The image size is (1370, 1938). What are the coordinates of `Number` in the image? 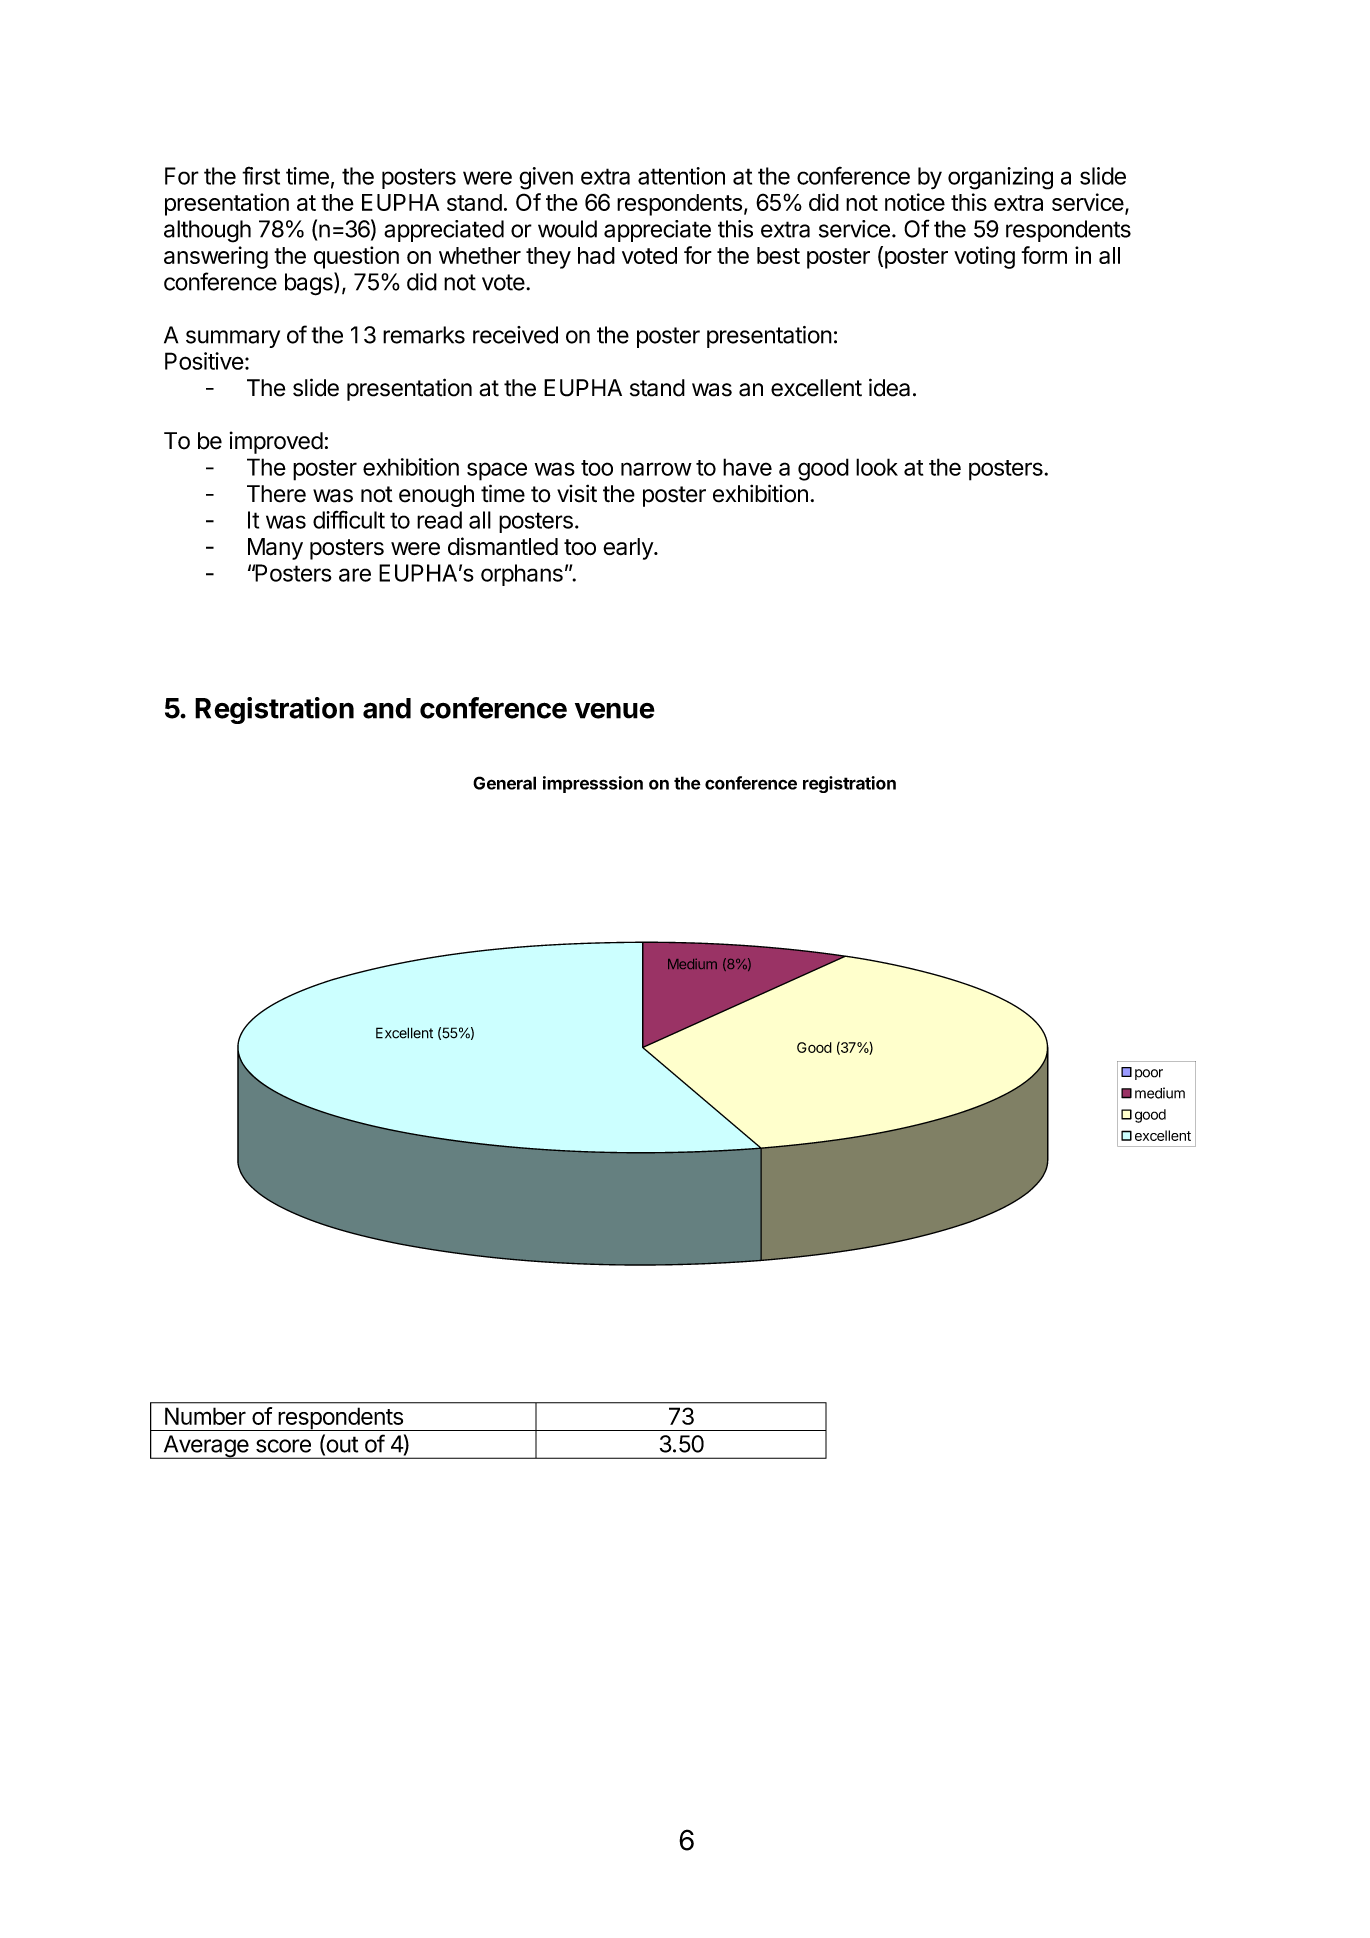 It's located at (205, 1416).
